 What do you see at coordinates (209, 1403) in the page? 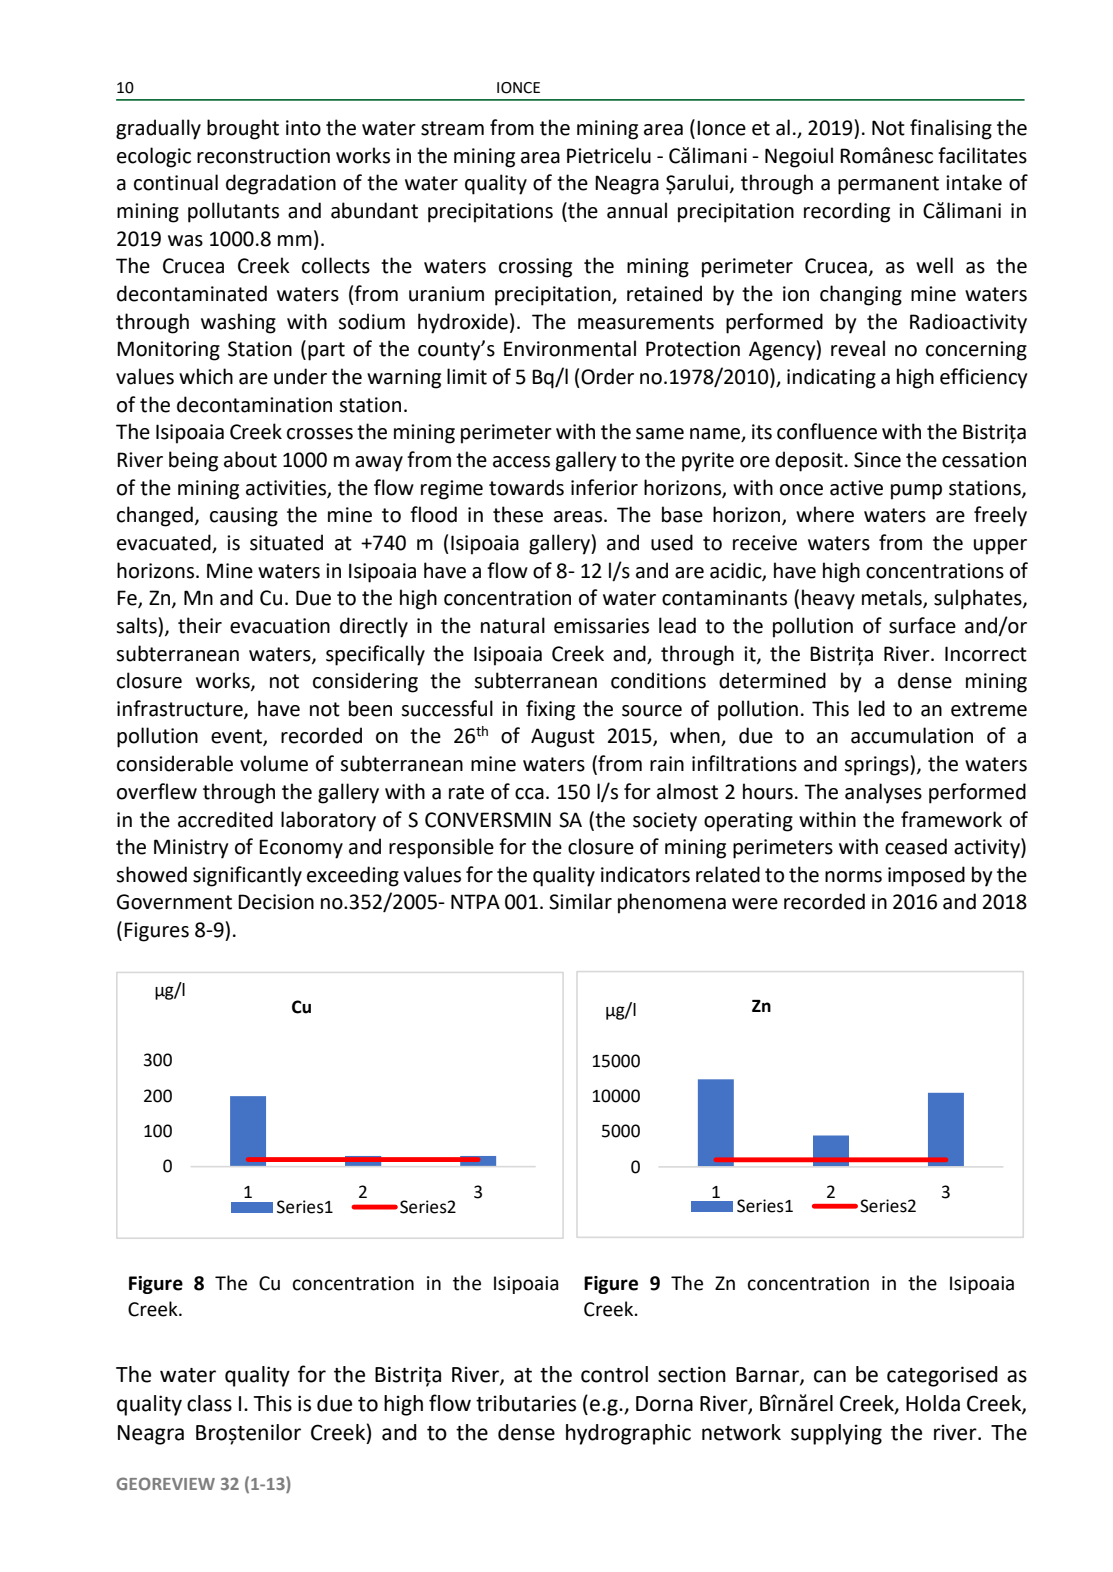
I see `class` at bounding box center [209, 1403].
